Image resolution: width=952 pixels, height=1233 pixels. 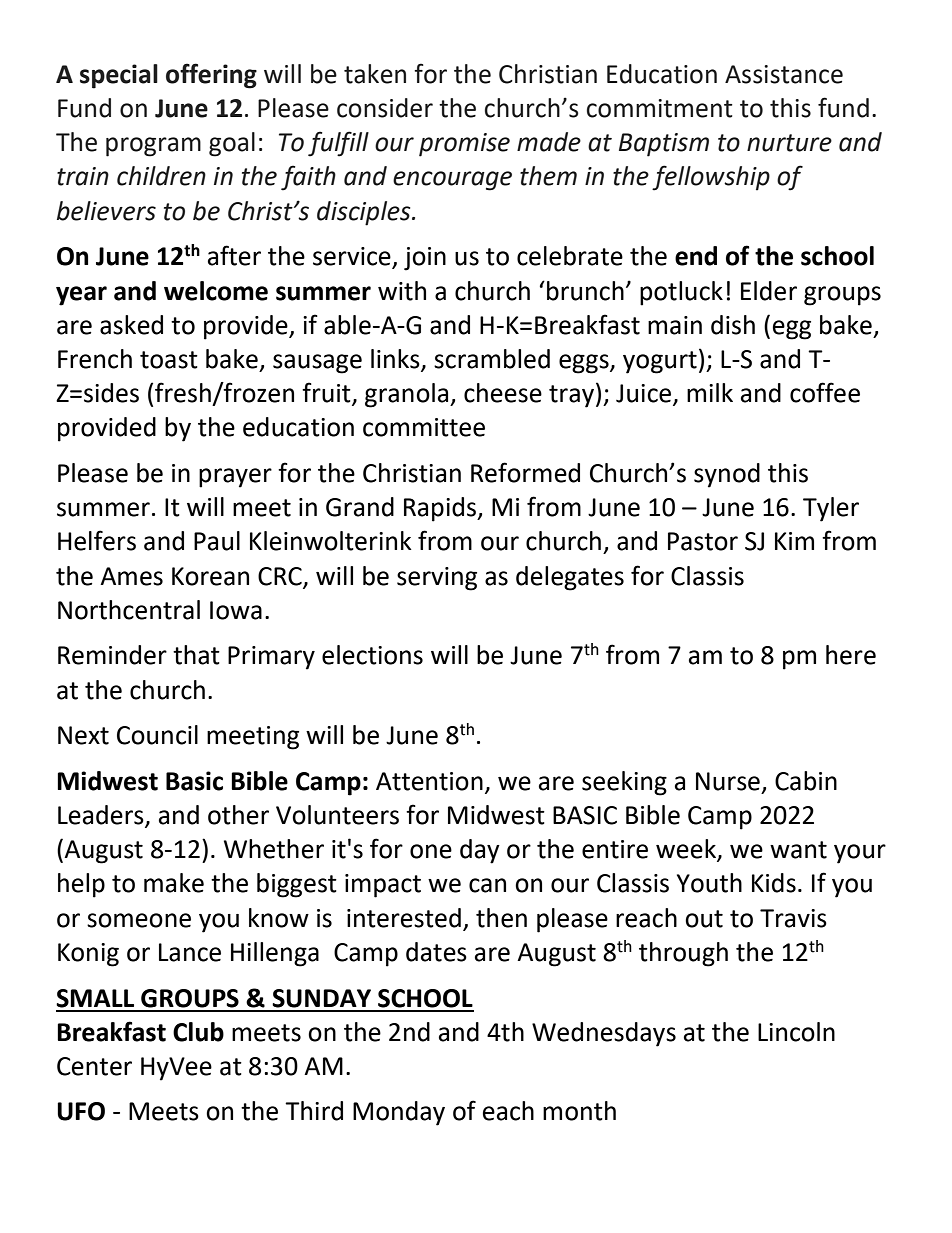 What do you see at coordinates (464, 145) in the page?
I see `promise` at bounding box center [464, 145].
